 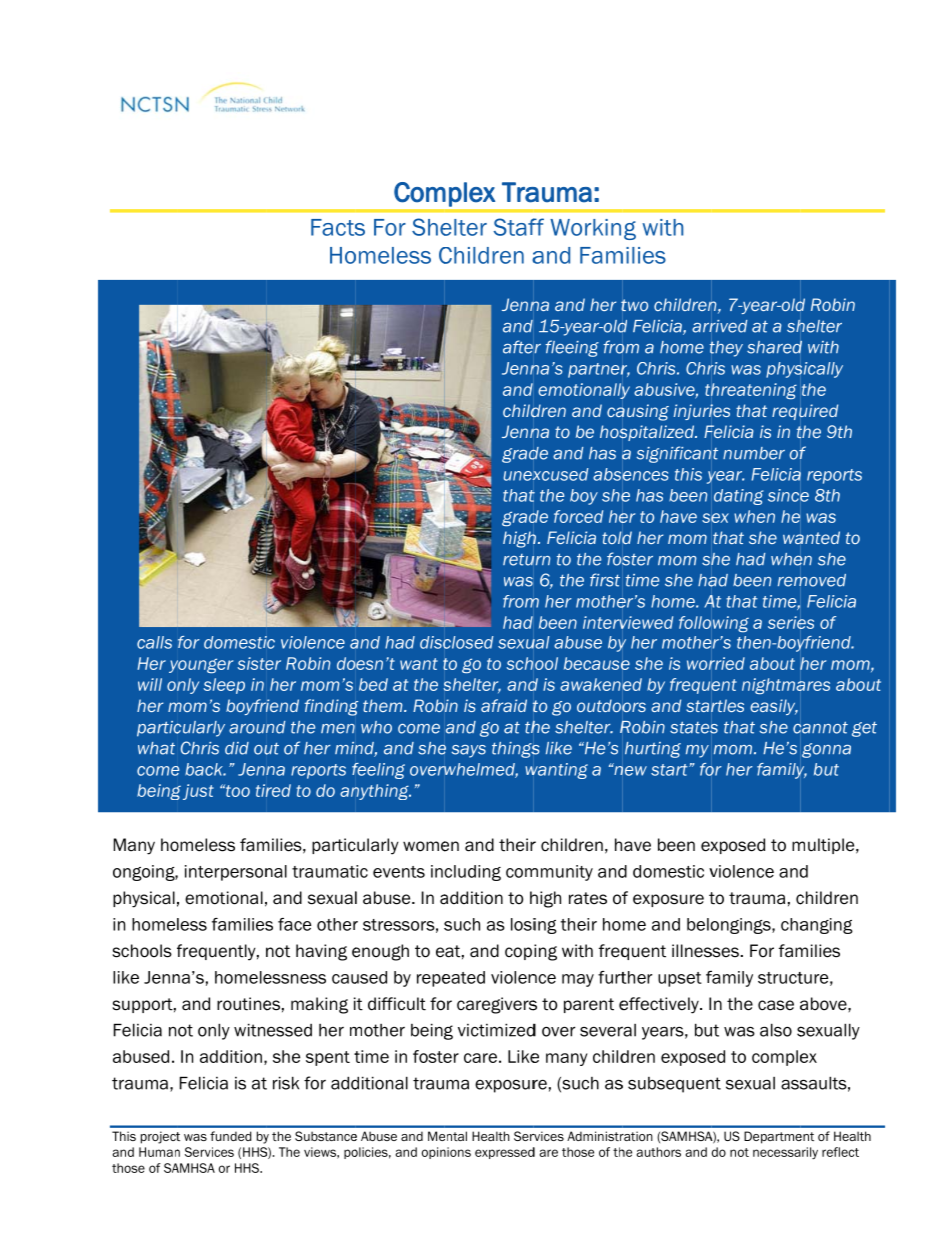 I want to click on sleep, so click(x=224, y=686).
